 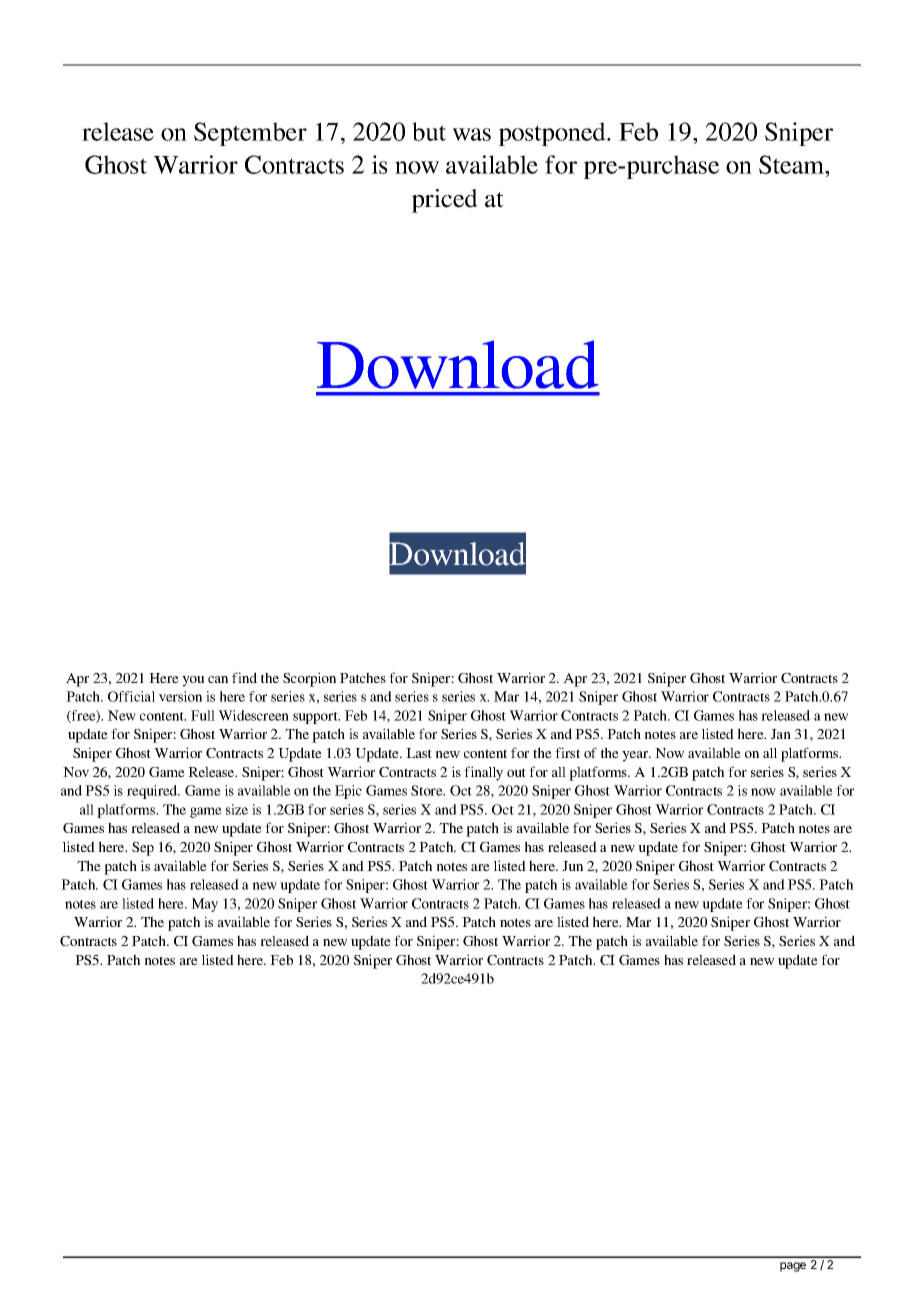 I want to click on Last, so click(x=419, y=753).
